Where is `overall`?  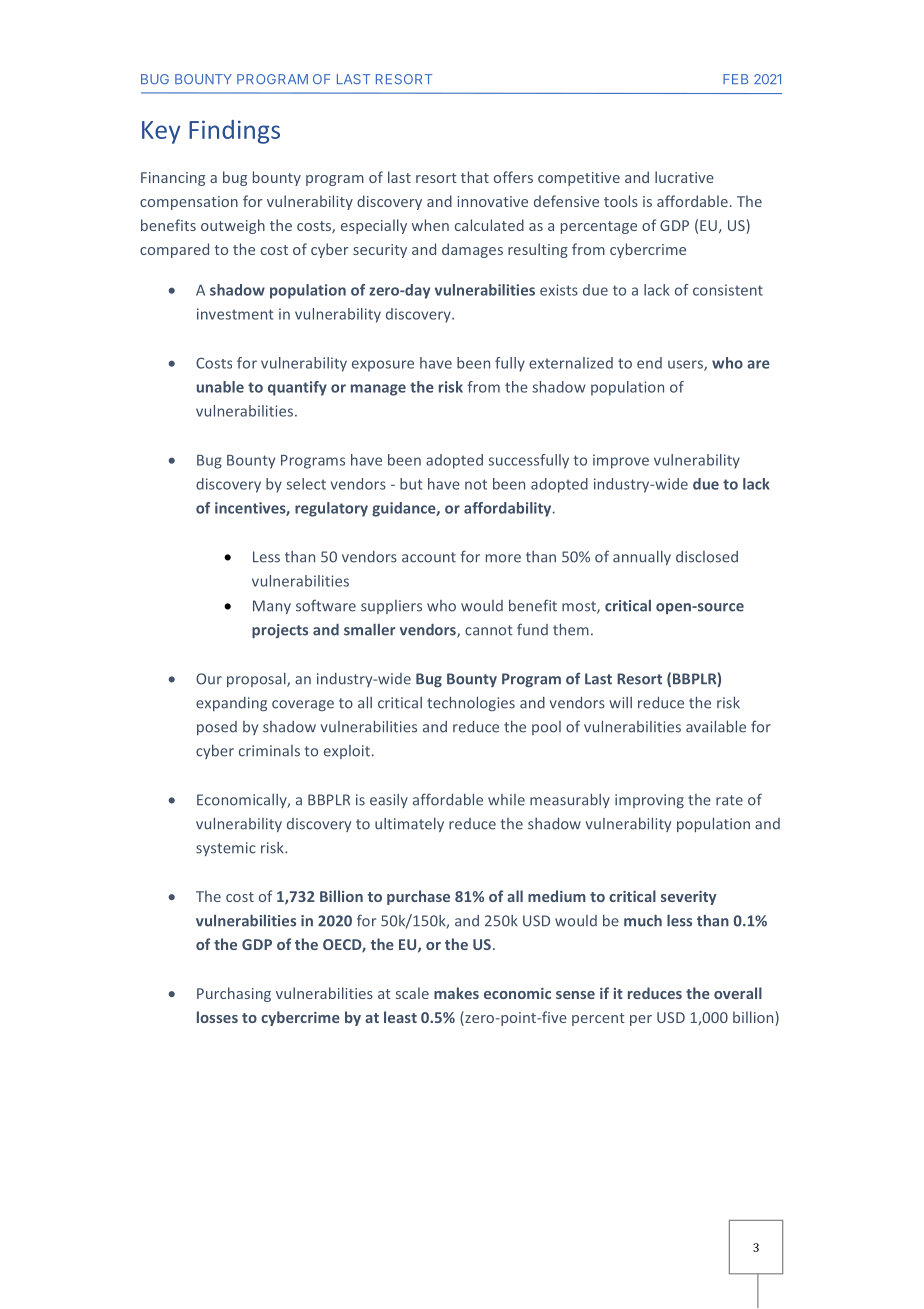 overall is located at coordinates (738, 993).
